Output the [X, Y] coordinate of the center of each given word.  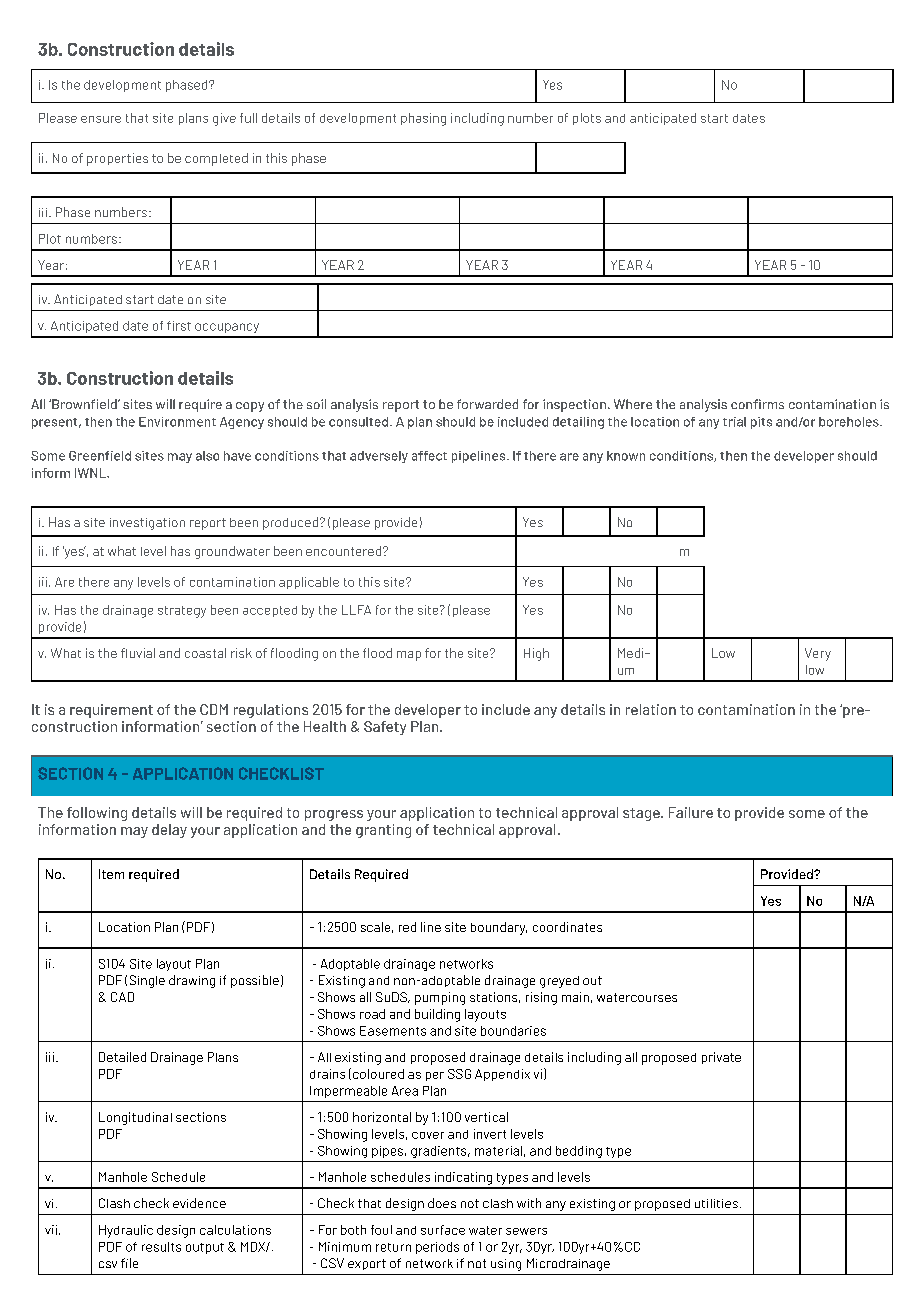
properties [117, 159]
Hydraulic [126, 1231]
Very [818, 654]
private [721, 1058]
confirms [757, 404]
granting [383, 831]
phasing [423, 119]
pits [761, 423]
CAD [122, 997]
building [437, 1015]
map [409, 656]
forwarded [487, 404]
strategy [182, 612]
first [179, 326]
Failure [691, 812]
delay [169, 831]
